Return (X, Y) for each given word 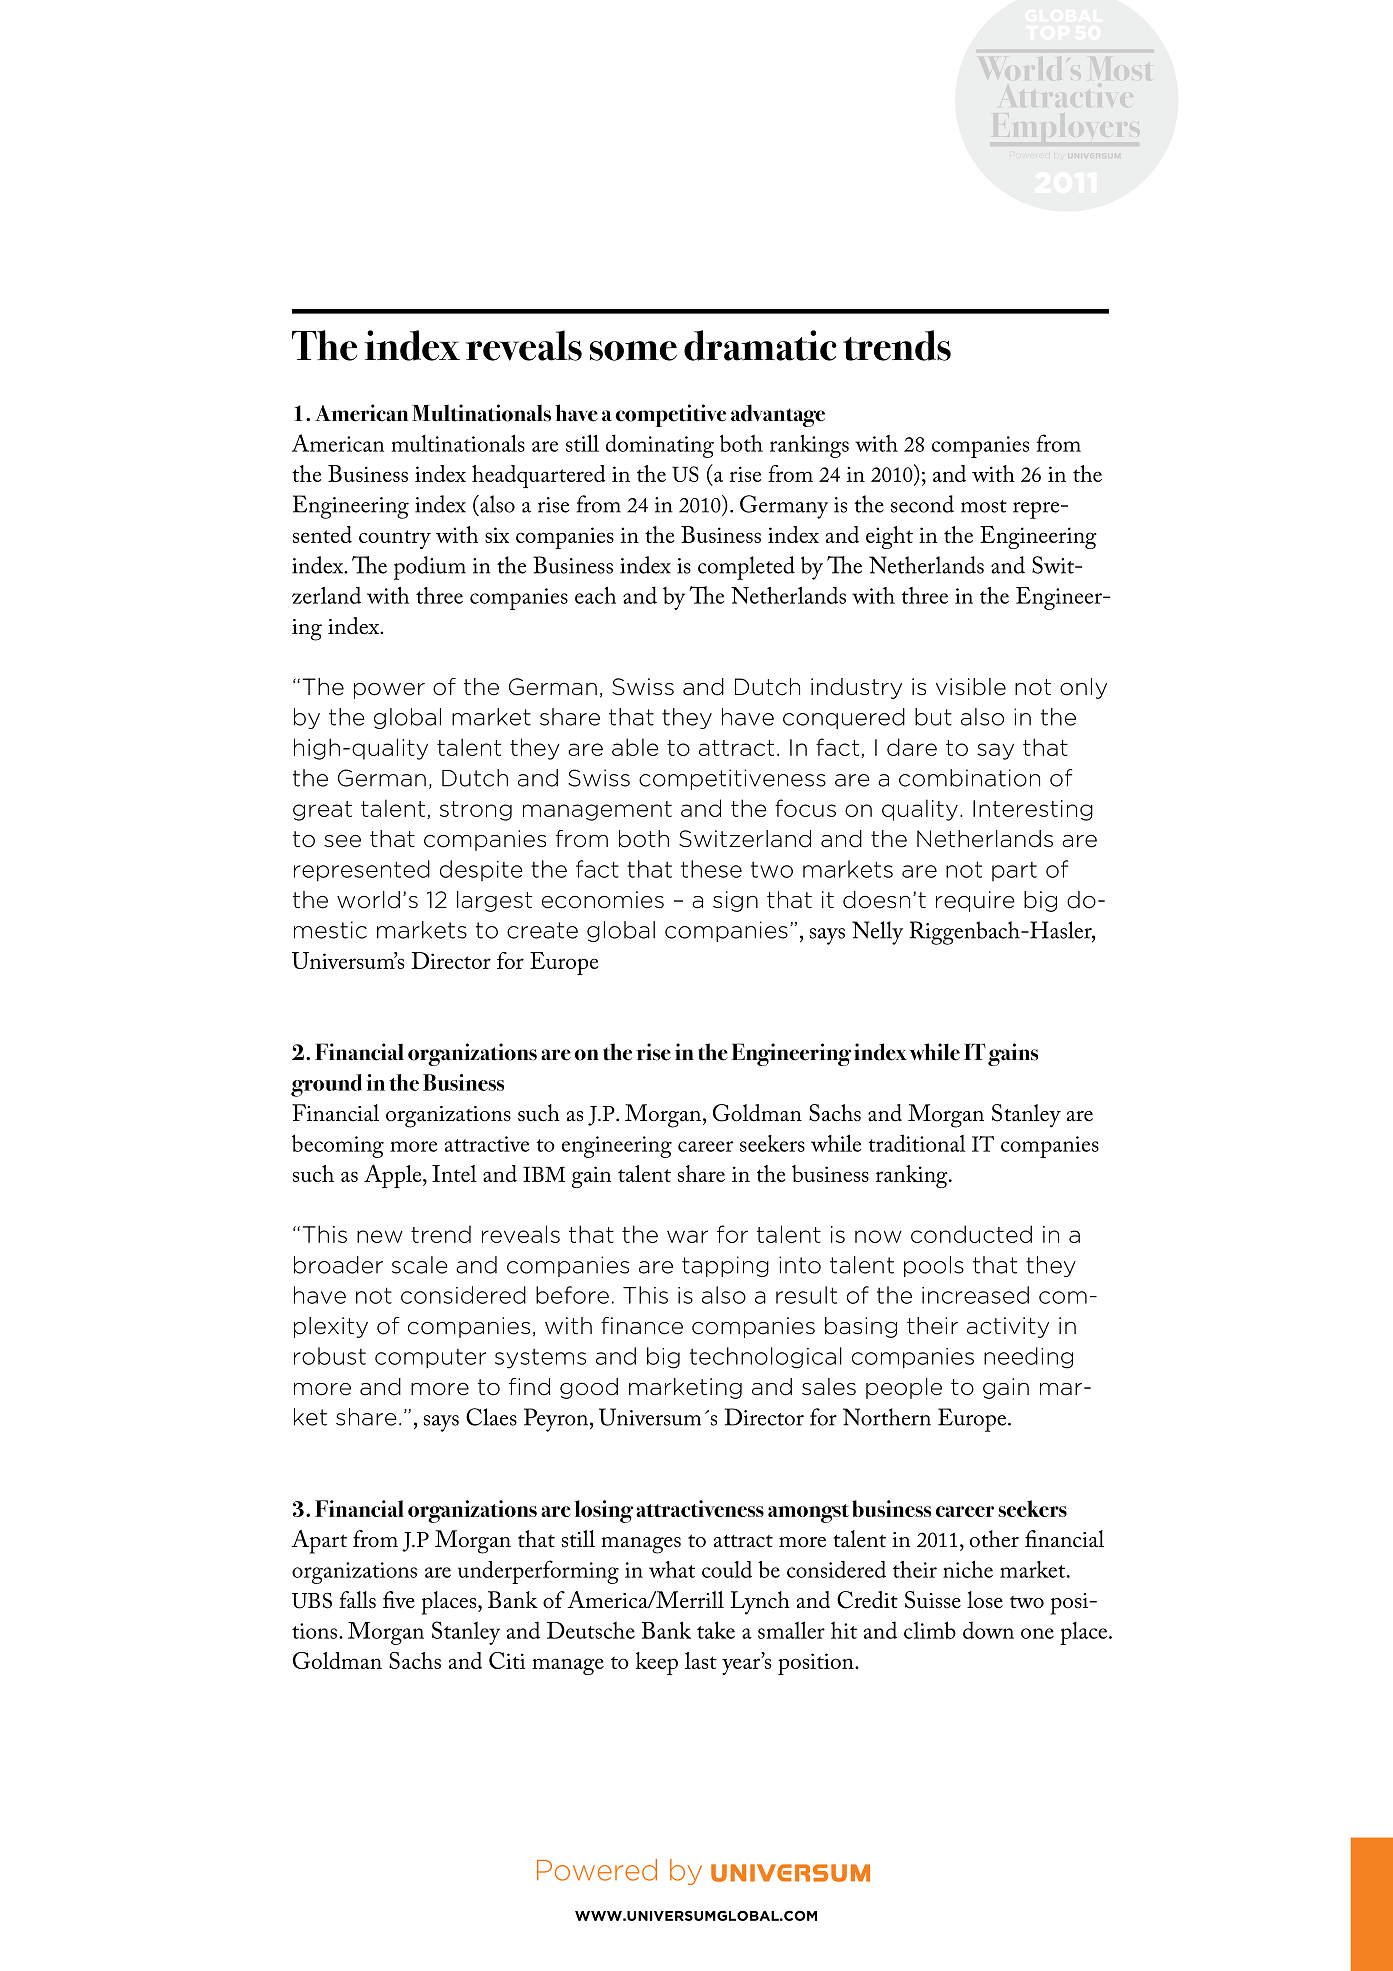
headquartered (538, 476)
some (633, 351)
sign (735, 901)
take (716, 1630)
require (975, 901)
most (984, 506)
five (399, 1600)
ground (326, 1085)
